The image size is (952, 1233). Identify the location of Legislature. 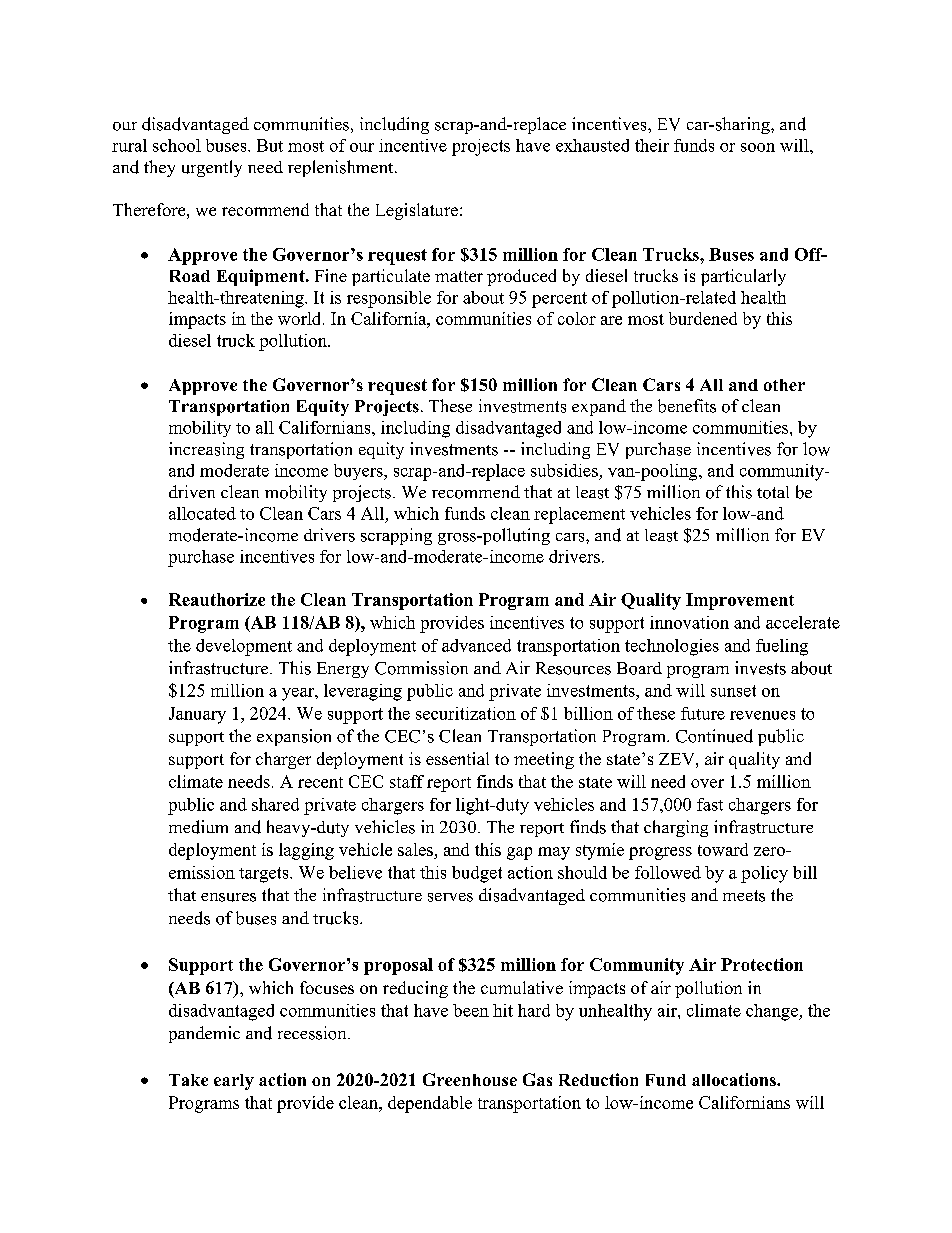
(417, 211).
